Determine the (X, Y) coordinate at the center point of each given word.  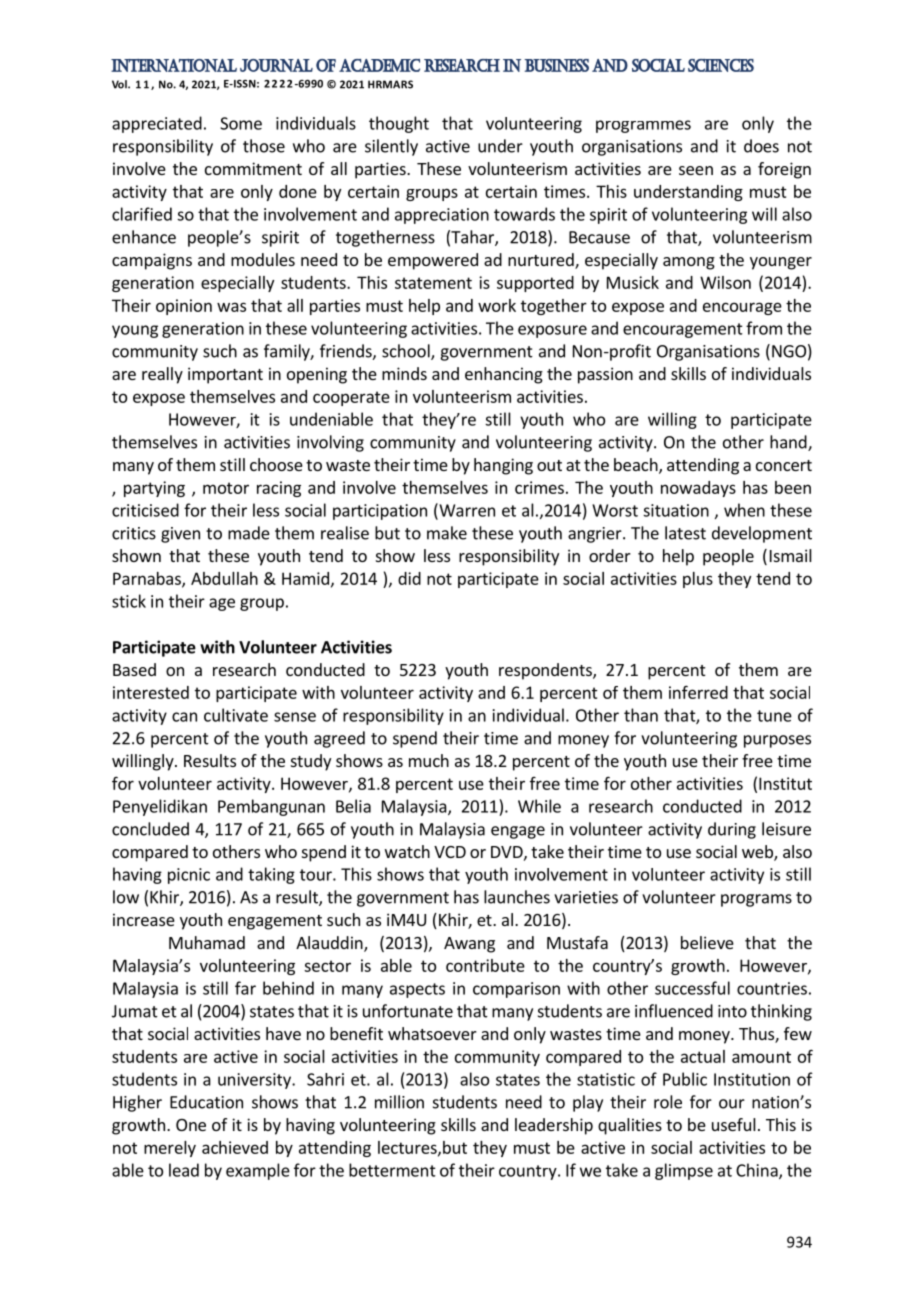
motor (226, 488)
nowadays (698, 489)
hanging (503, 466)
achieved (235, 1147)
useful (734, 1124)
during (732, 830)
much (429, 760)
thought (399, 124)
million (399, 1102)
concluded (150, 829)
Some (241, 123)
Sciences (721, 65)
